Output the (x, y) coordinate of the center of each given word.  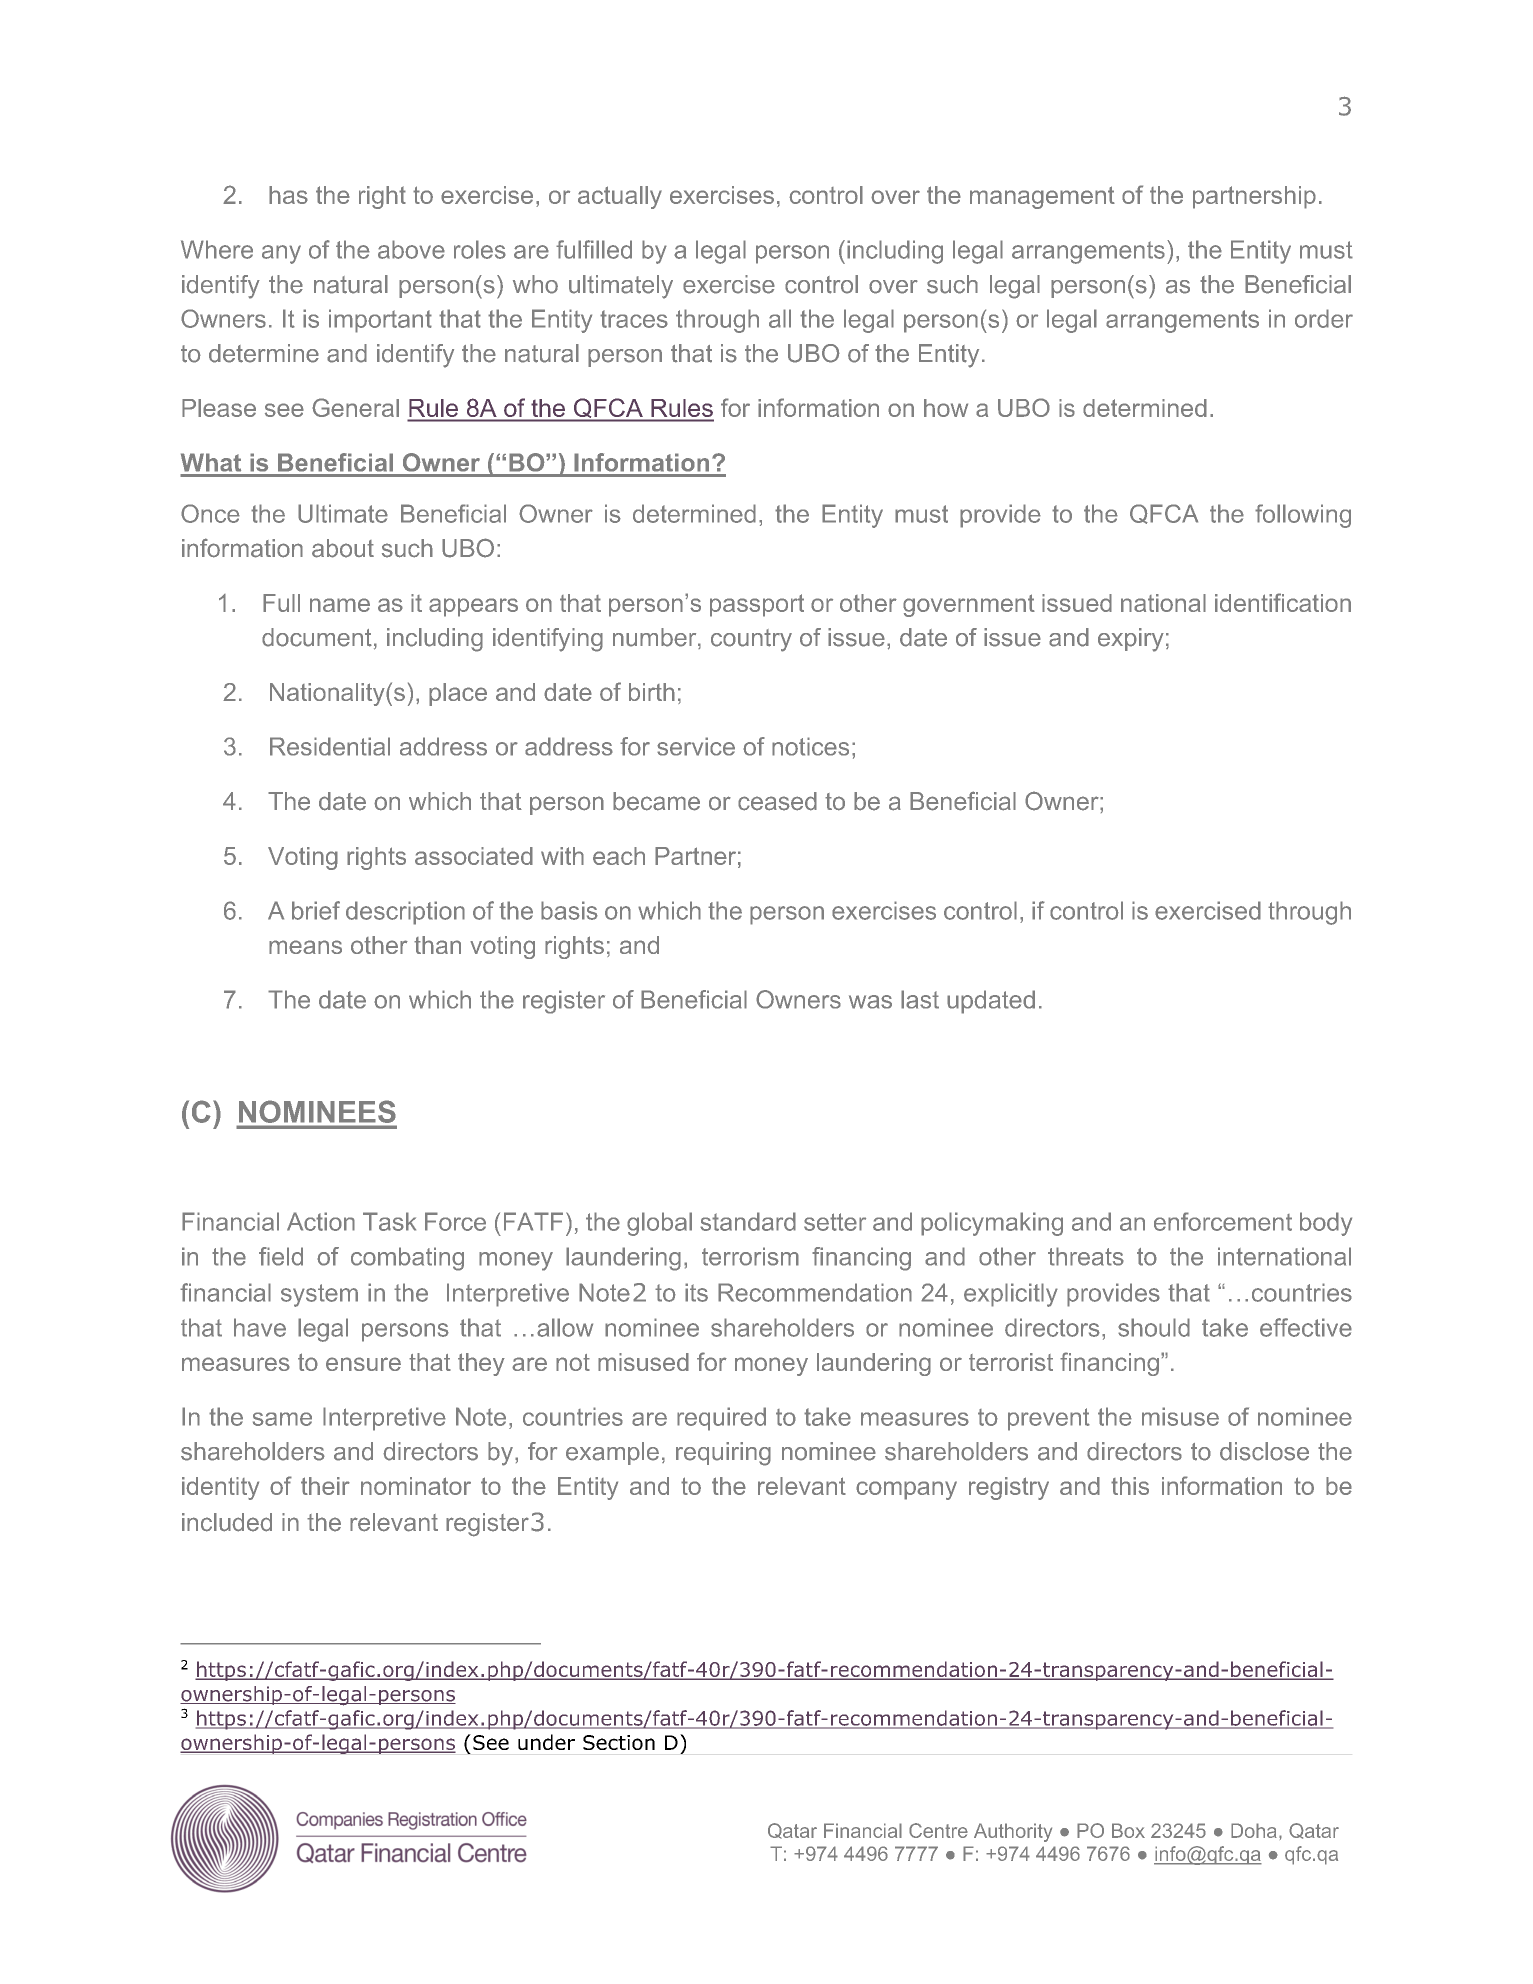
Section (619, 1742)
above (411, 249)
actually (620, 197)
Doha (1254, 1830)
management (1042, 197)
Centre (938, 1830)
